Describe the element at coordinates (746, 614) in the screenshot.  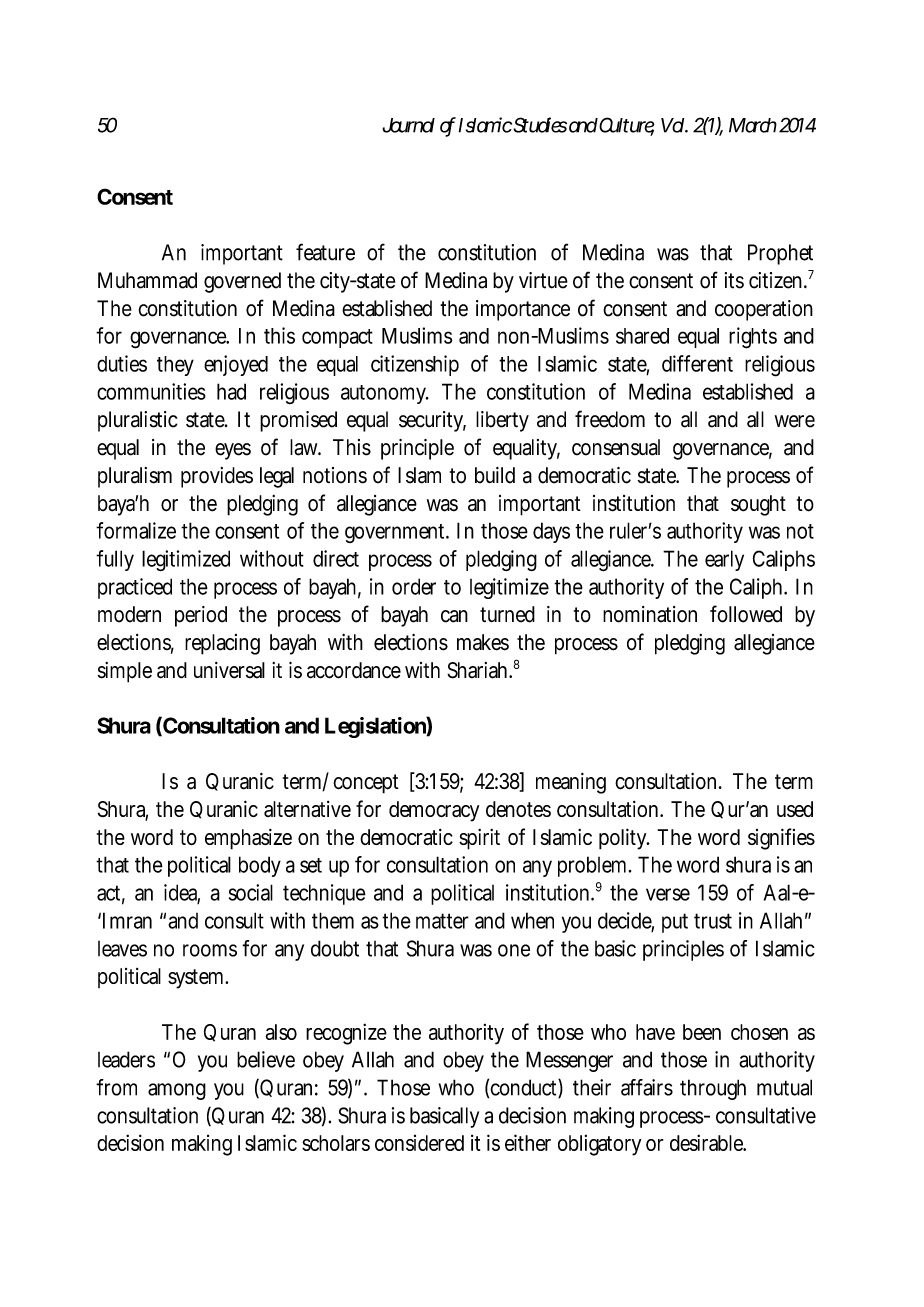
I see `followed` at that location.
